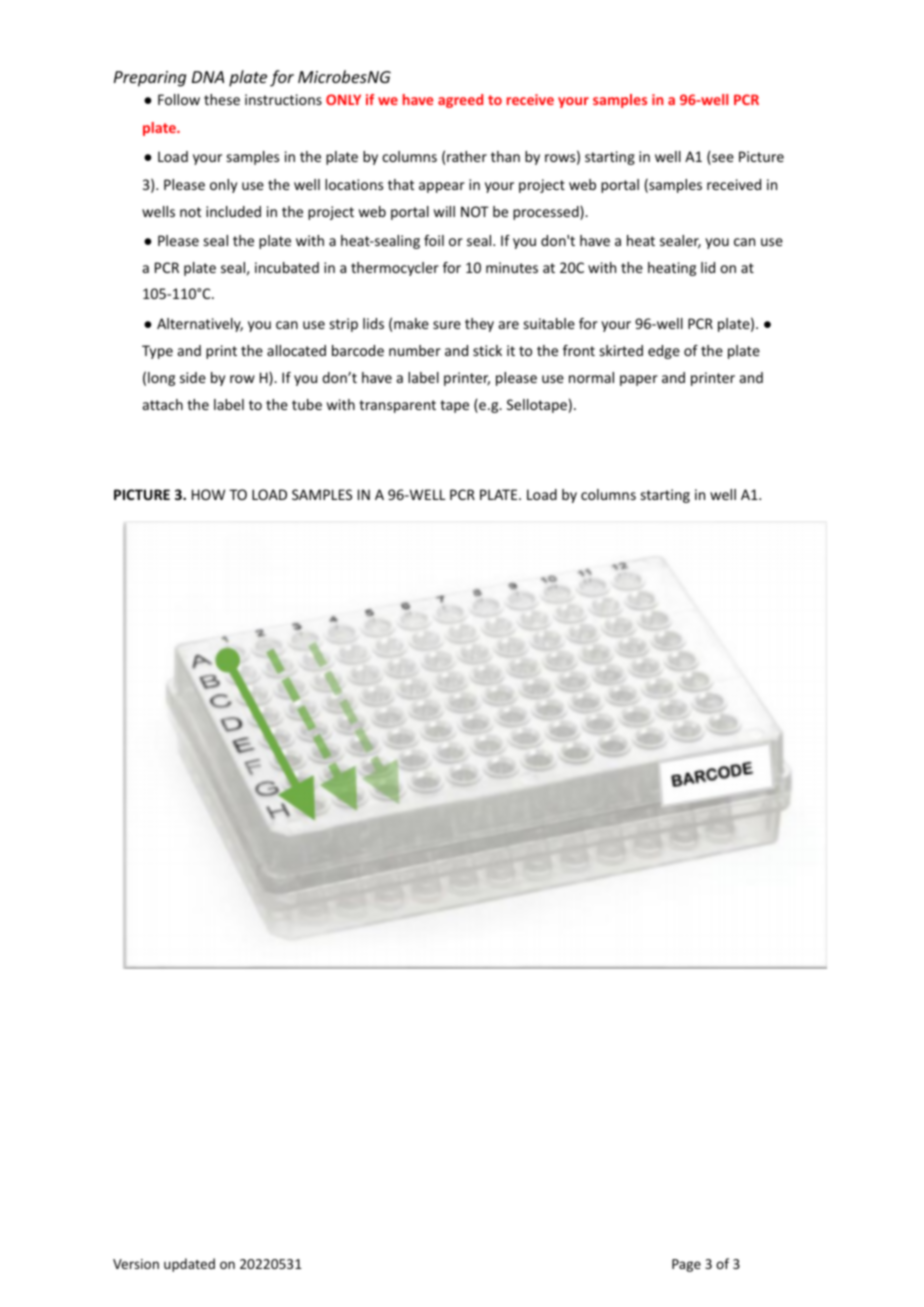  What do you see at coordinates (208, 494) in the image?
I see `HOW` at bounding box center [208, 494].
